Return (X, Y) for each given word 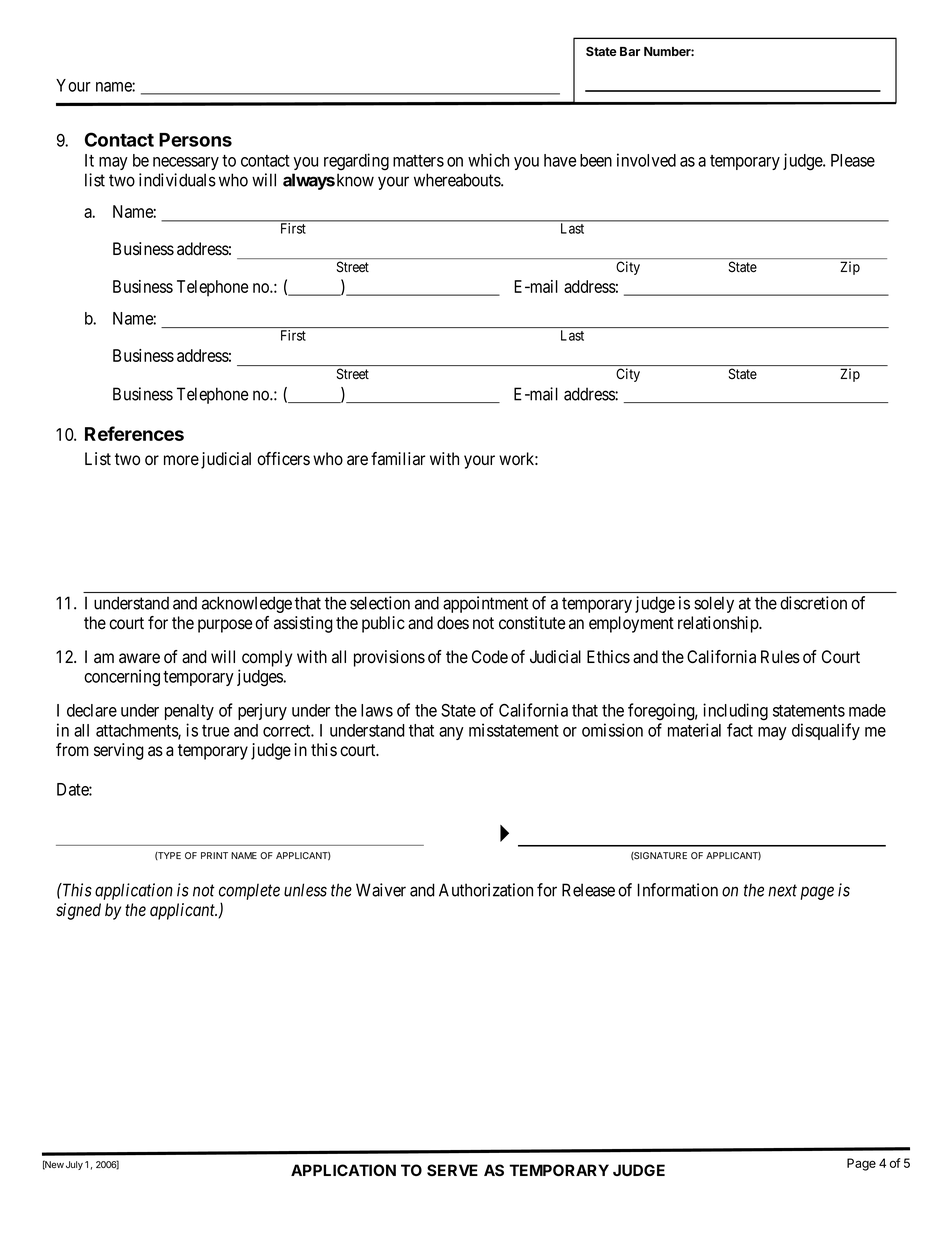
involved (646, 160)
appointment (485, 604)
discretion (813, 603)
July (74, 1165)
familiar (398, 459)
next (782, 891)
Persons (195, 140)
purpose (225, 626)
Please (853, 160)
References (134, 433)
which (488, 160)
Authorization (486, 890)
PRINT (214, 855)
